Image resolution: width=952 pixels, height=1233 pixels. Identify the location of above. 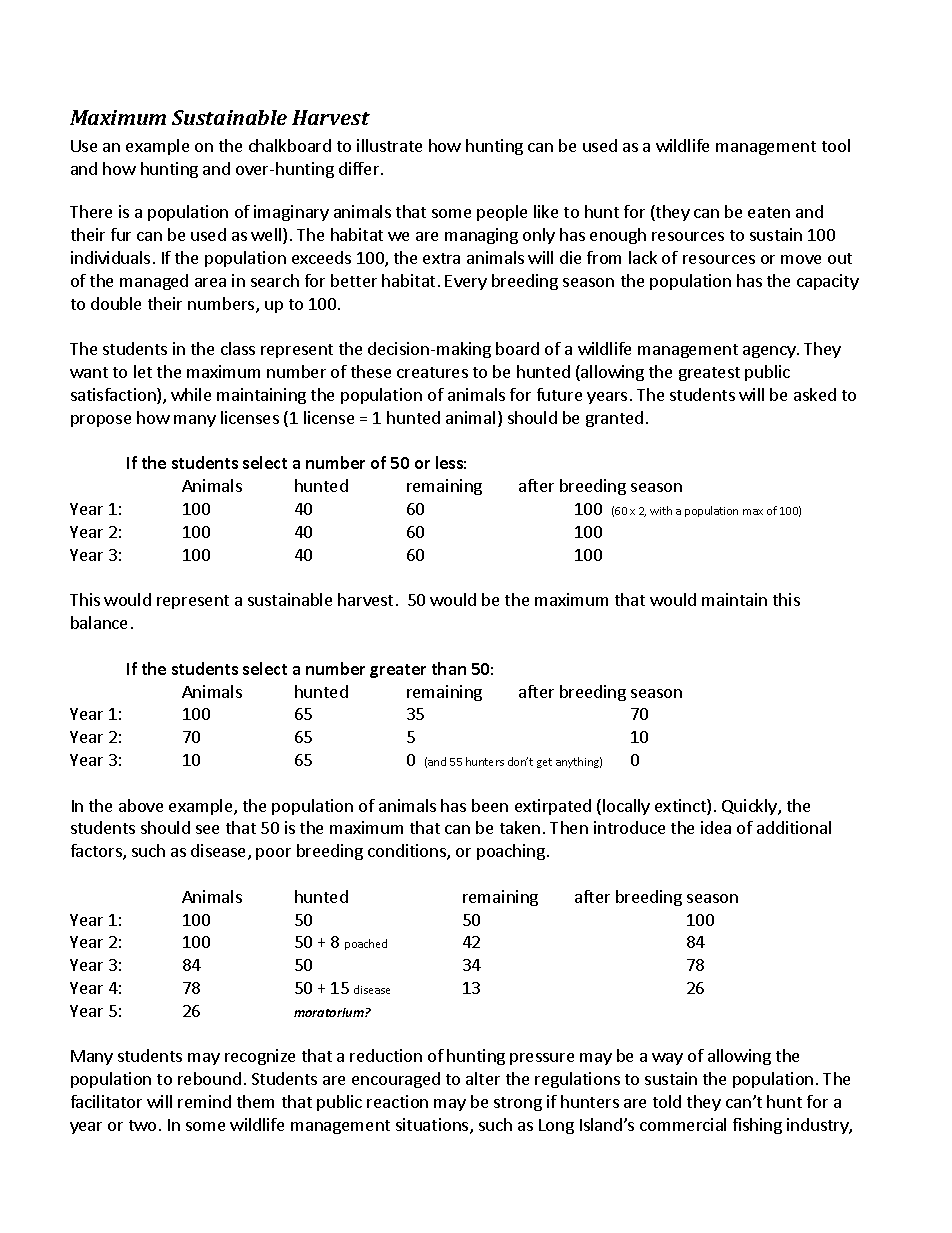
(141, 805).
